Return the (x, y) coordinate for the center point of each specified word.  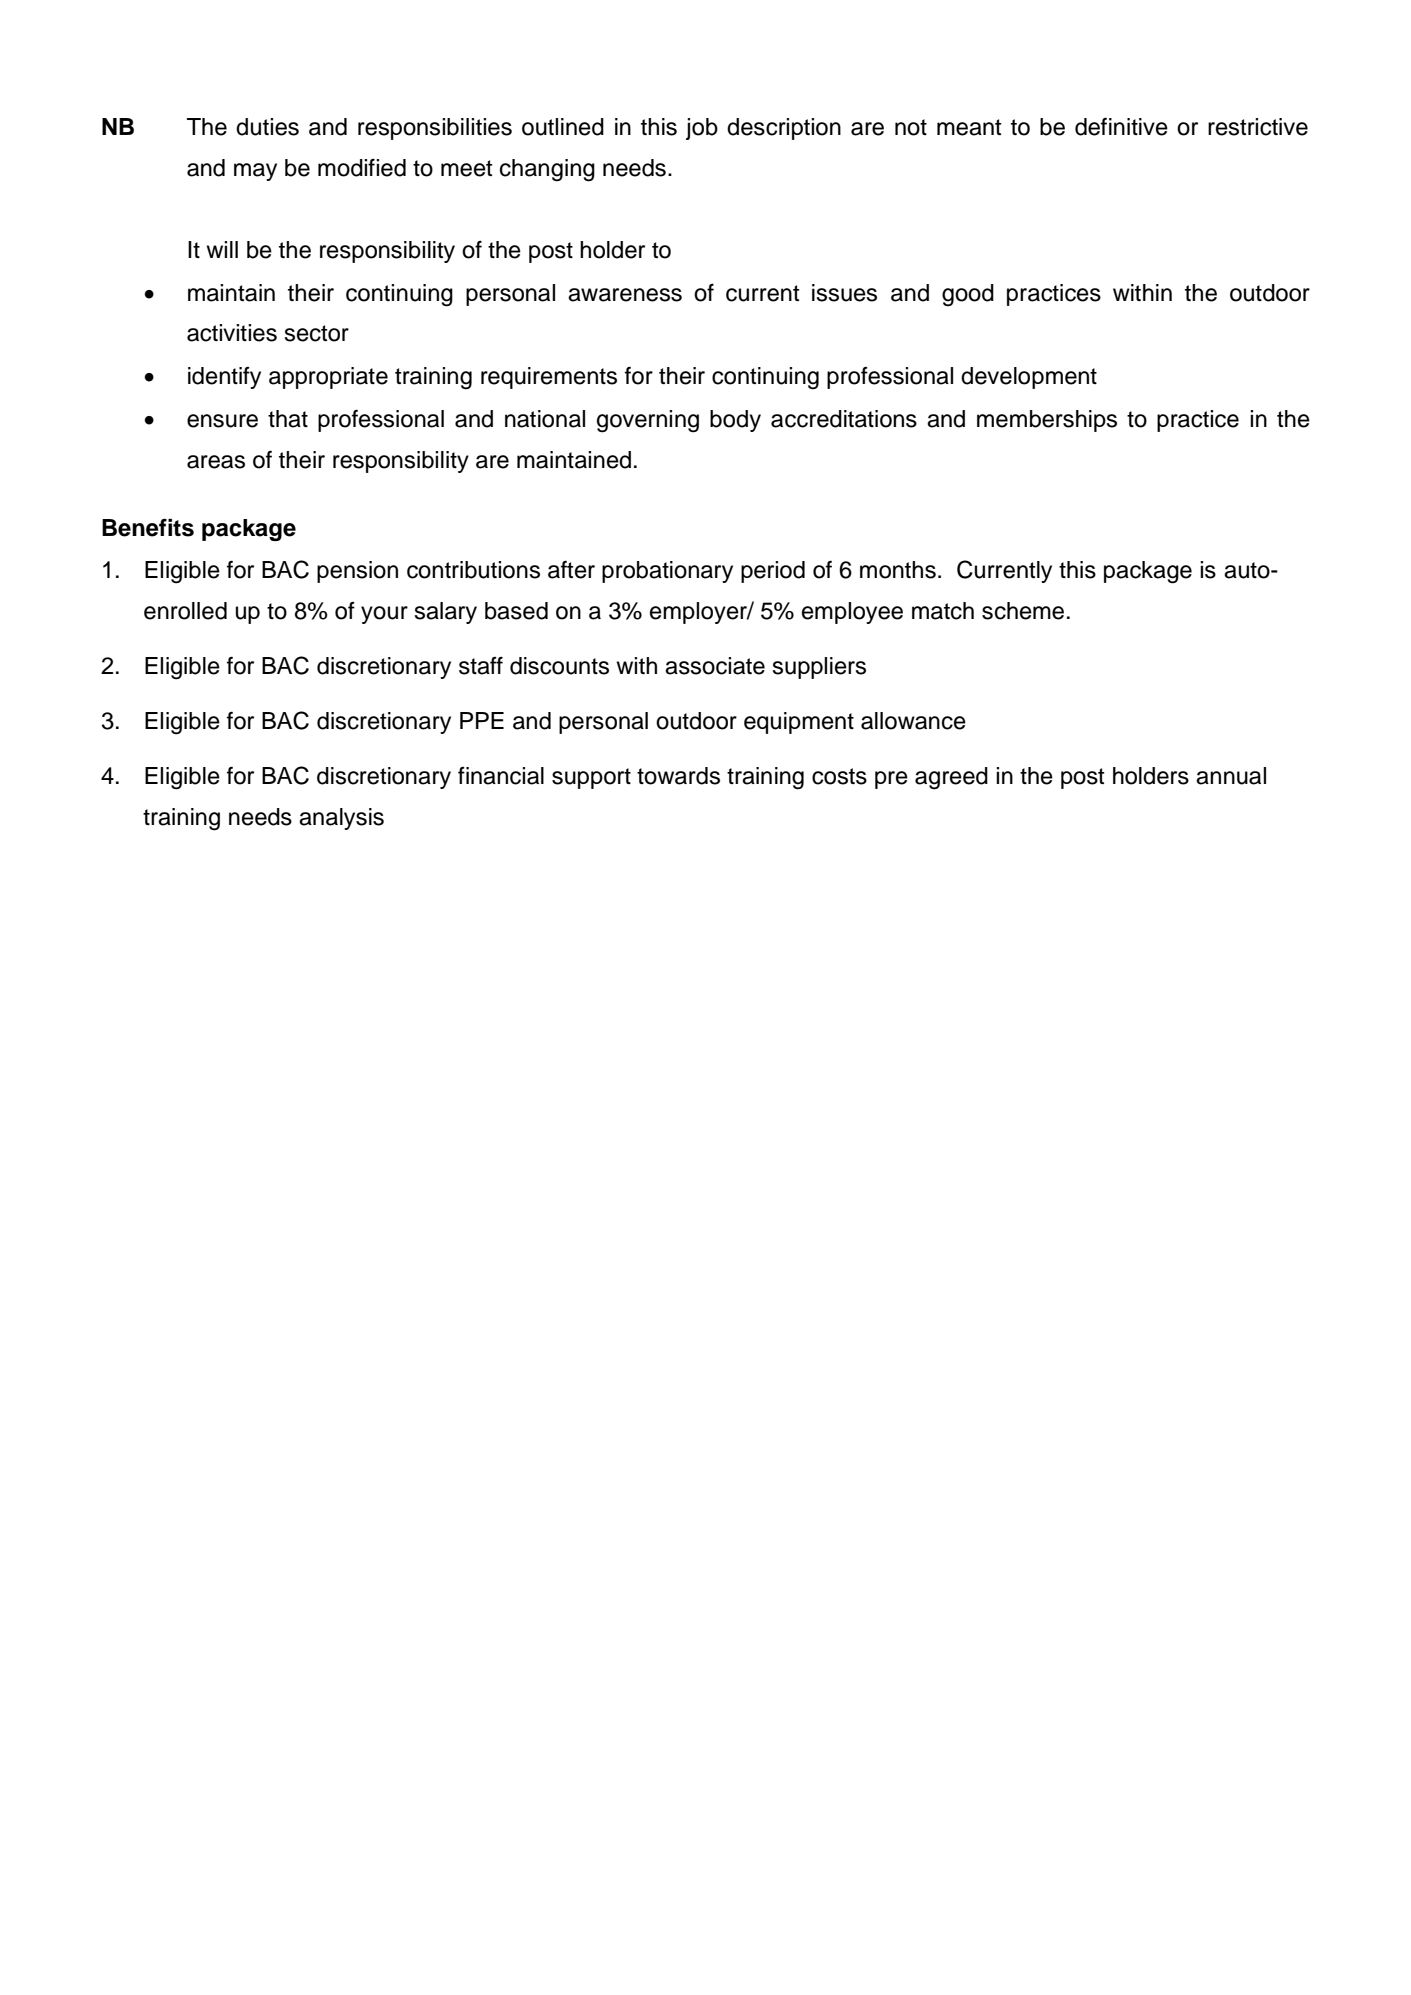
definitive (1121, 127)
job (702, 129)
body (735, 421)
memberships (1047, 421)
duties (267, 127)
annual (1231, 776)
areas (216, 462)
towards (678, 776)
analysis (341, 819)
